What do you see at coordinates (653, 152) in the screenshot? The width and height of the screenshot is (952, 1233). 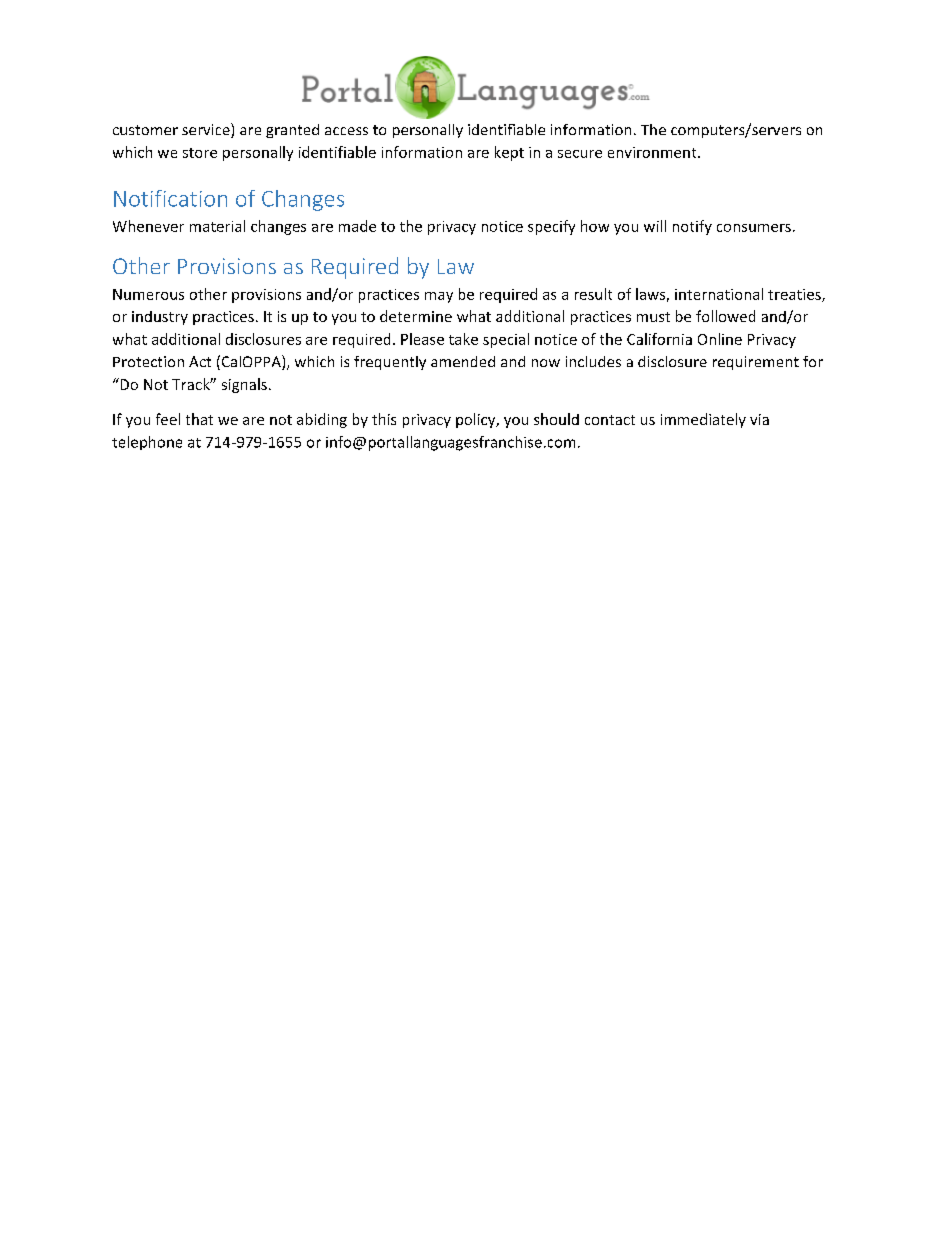 I see `environment` at bounding box center [653, 152].
